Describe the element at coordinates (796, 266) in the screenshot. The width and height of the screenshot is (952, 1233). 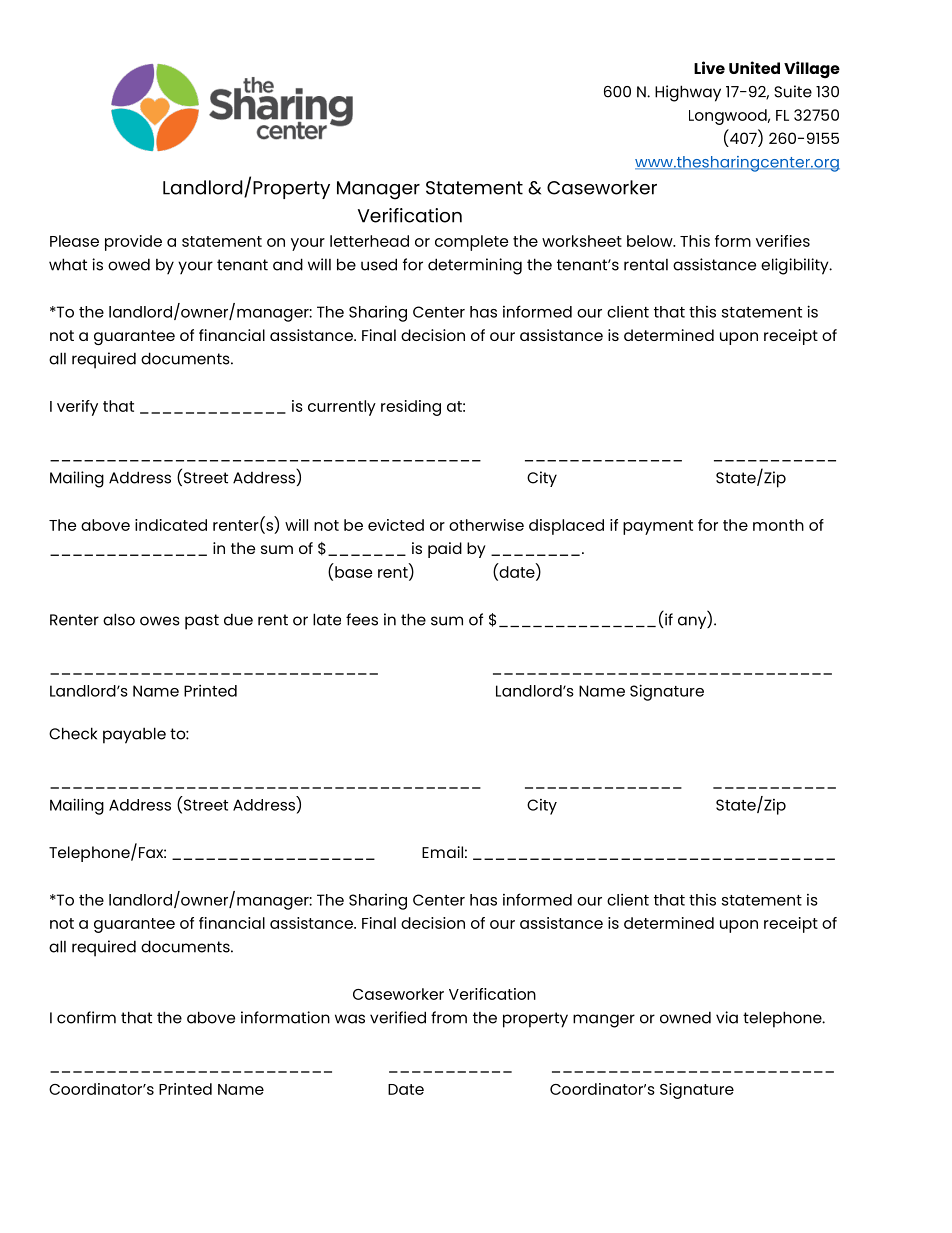
I see `eligibility` at that location.
